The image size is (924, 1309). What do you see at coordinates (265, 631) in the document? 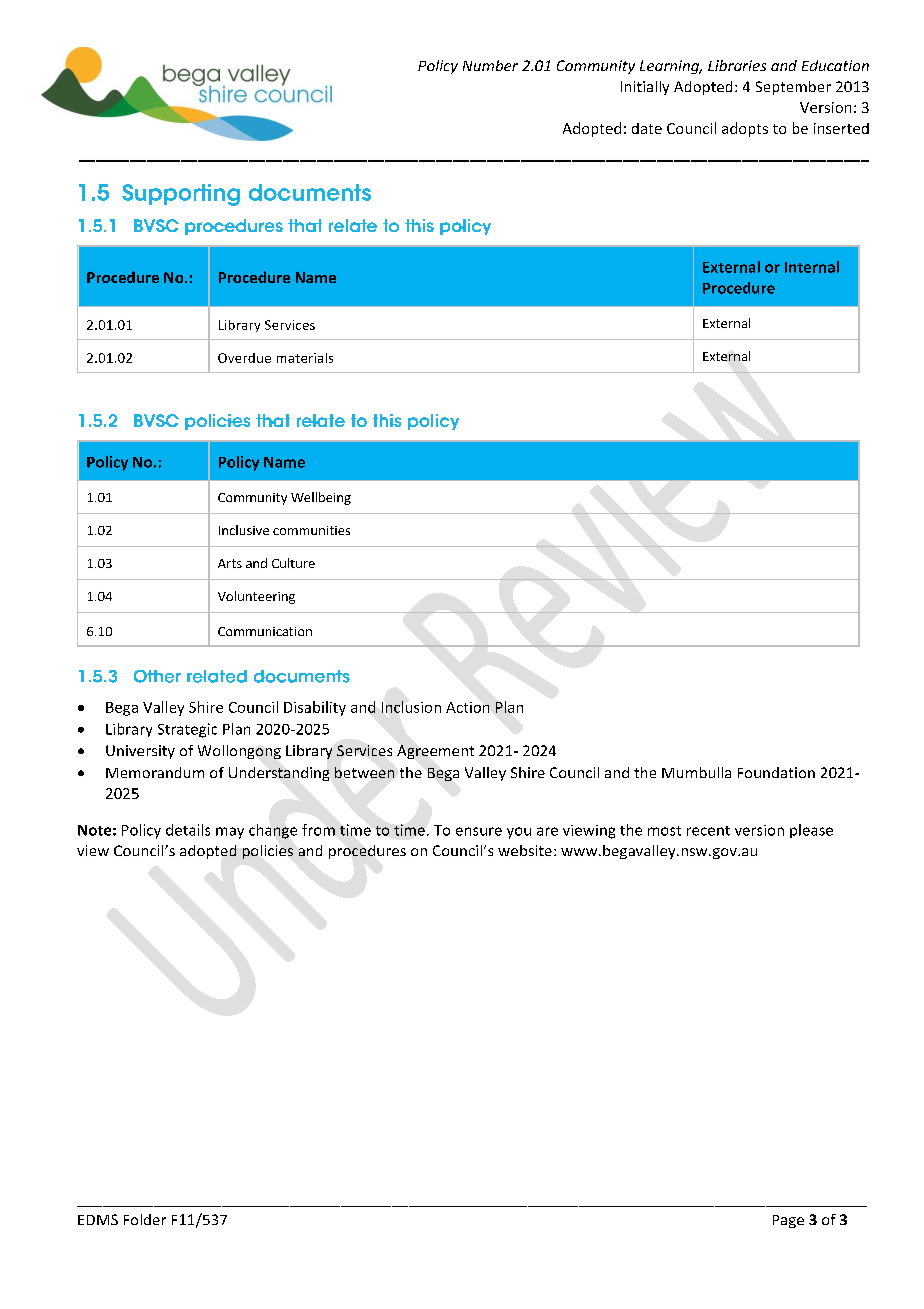
I see `Communication` at bounding box center [265, 631].
